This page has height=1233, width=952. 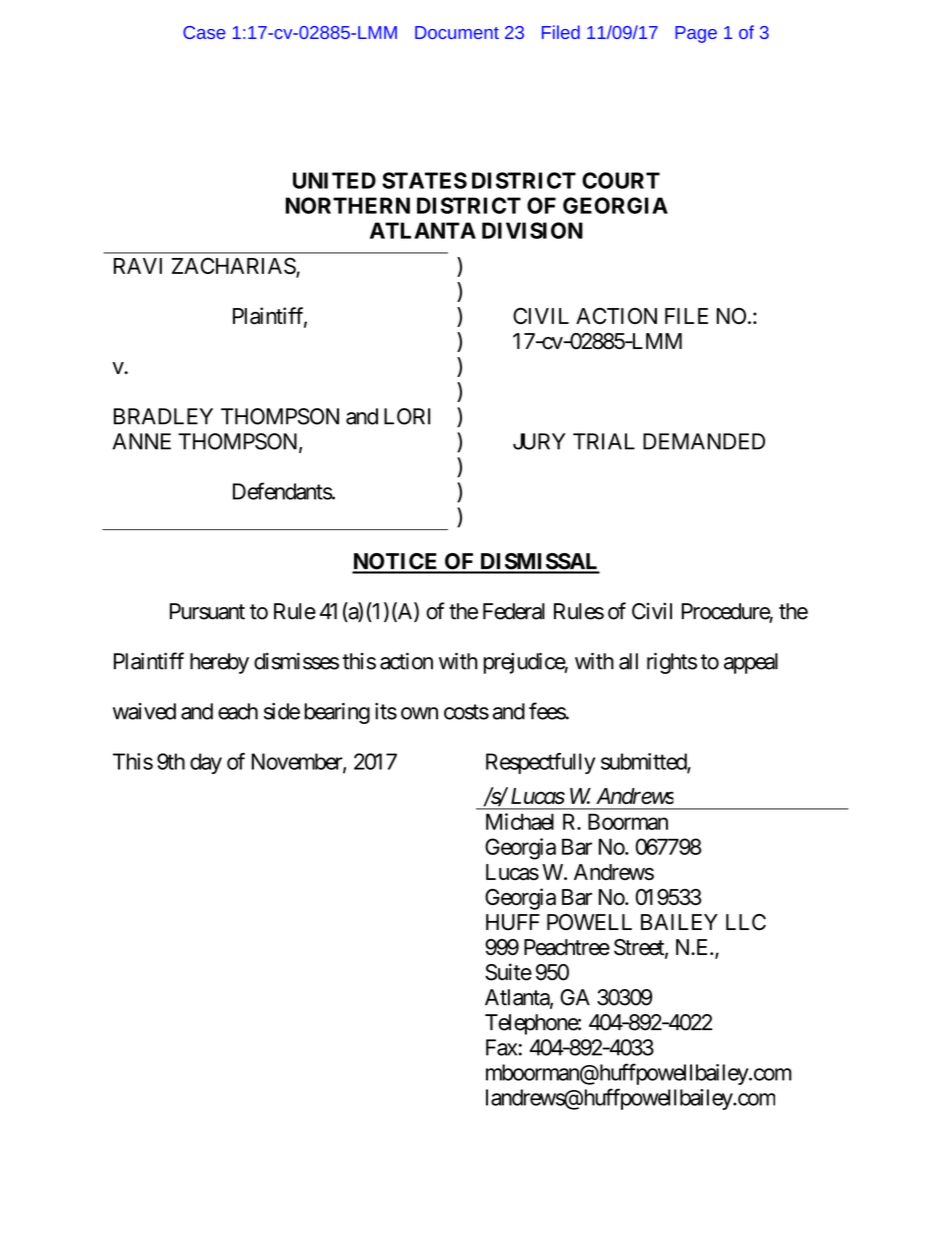 I want to click on Michael, so click(x=520, y=821).
